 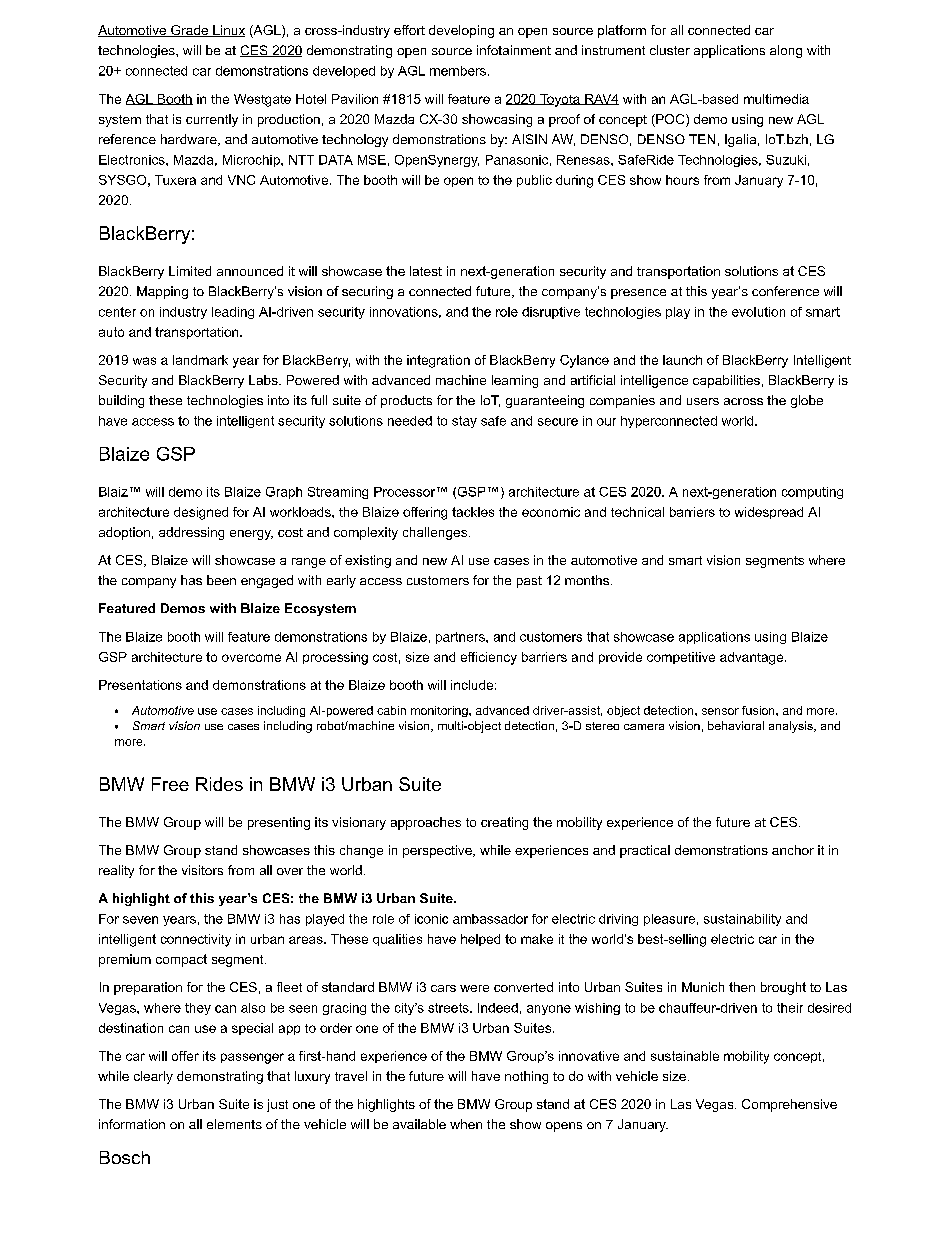 I want to click on along, so click(x=786, y=51).
